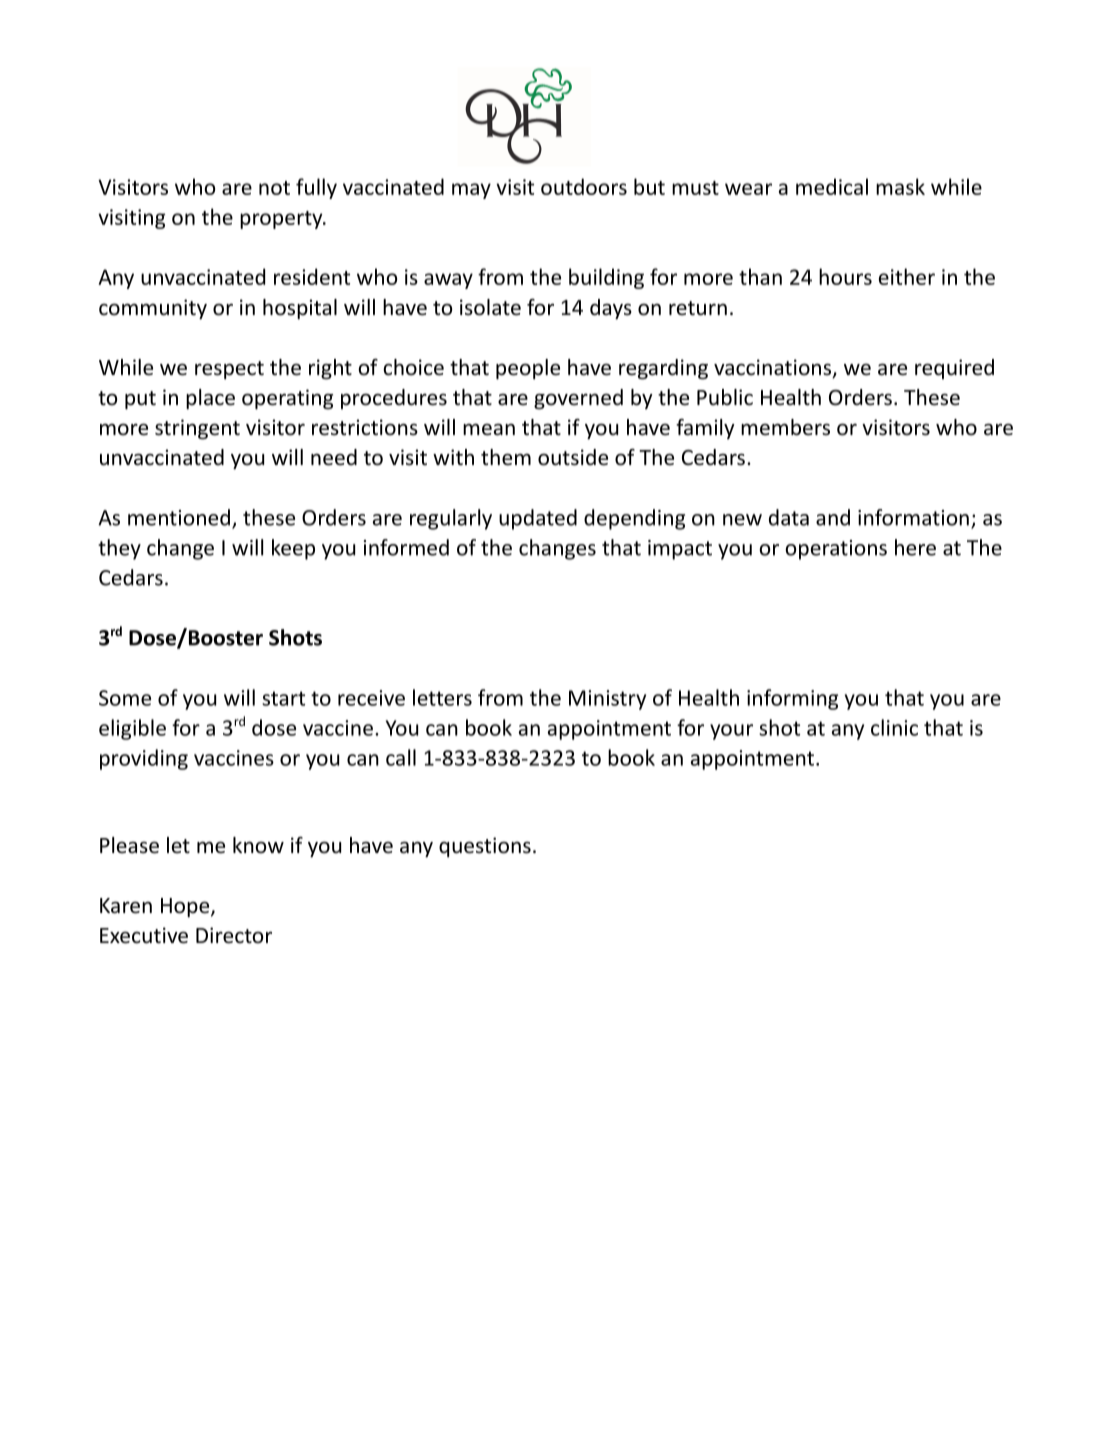 The image size is (1114, 1442). Describe the element at coordinates (584, 186) in the screenshot. I see `outdoors` at that location.
